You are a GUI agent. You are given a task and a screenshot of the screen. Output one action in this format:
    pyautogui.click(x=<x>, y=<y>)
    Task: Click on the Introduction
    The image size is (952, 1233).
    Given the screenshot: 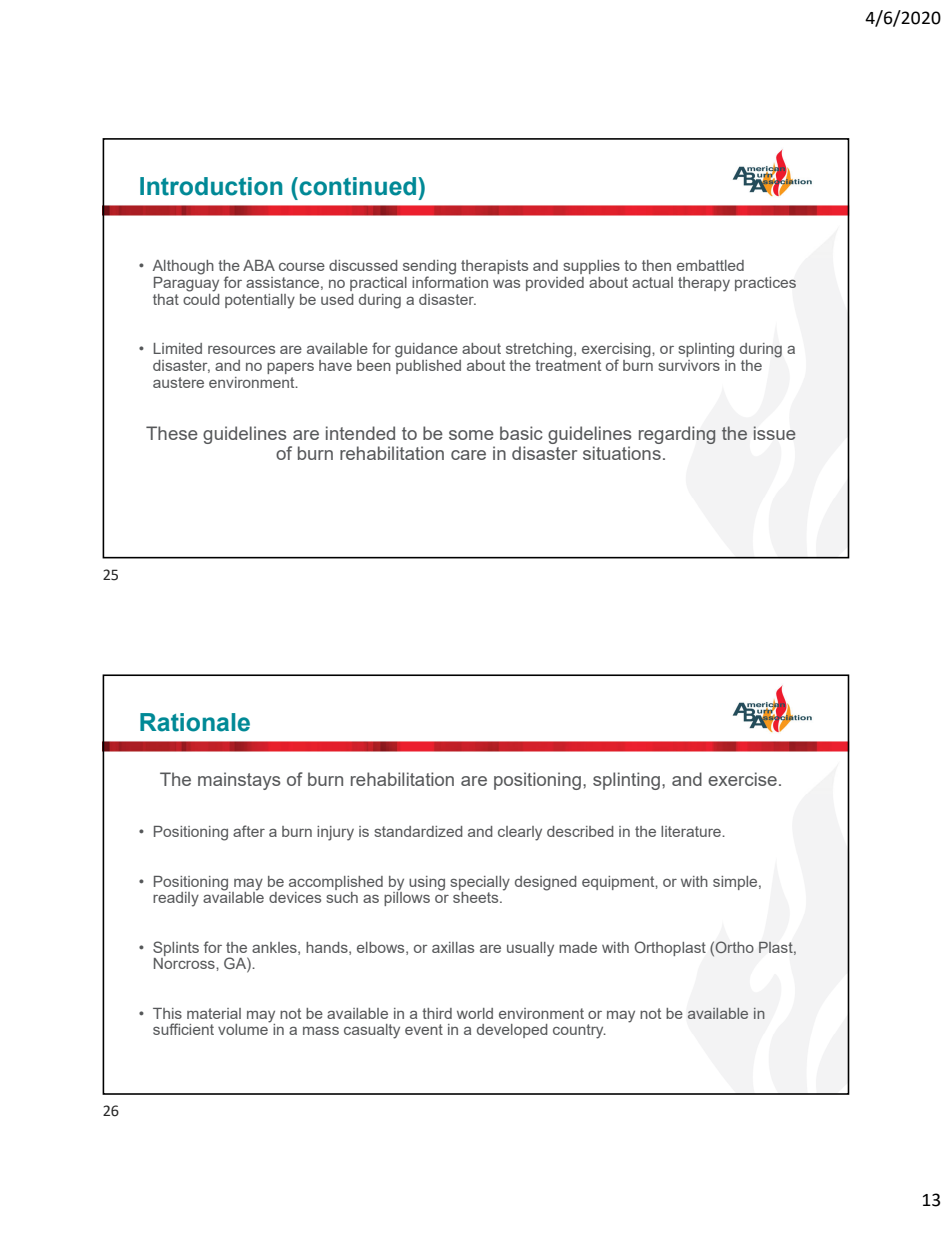 What is the action you would take?
    pyautogui.click(x=211, y=186)
